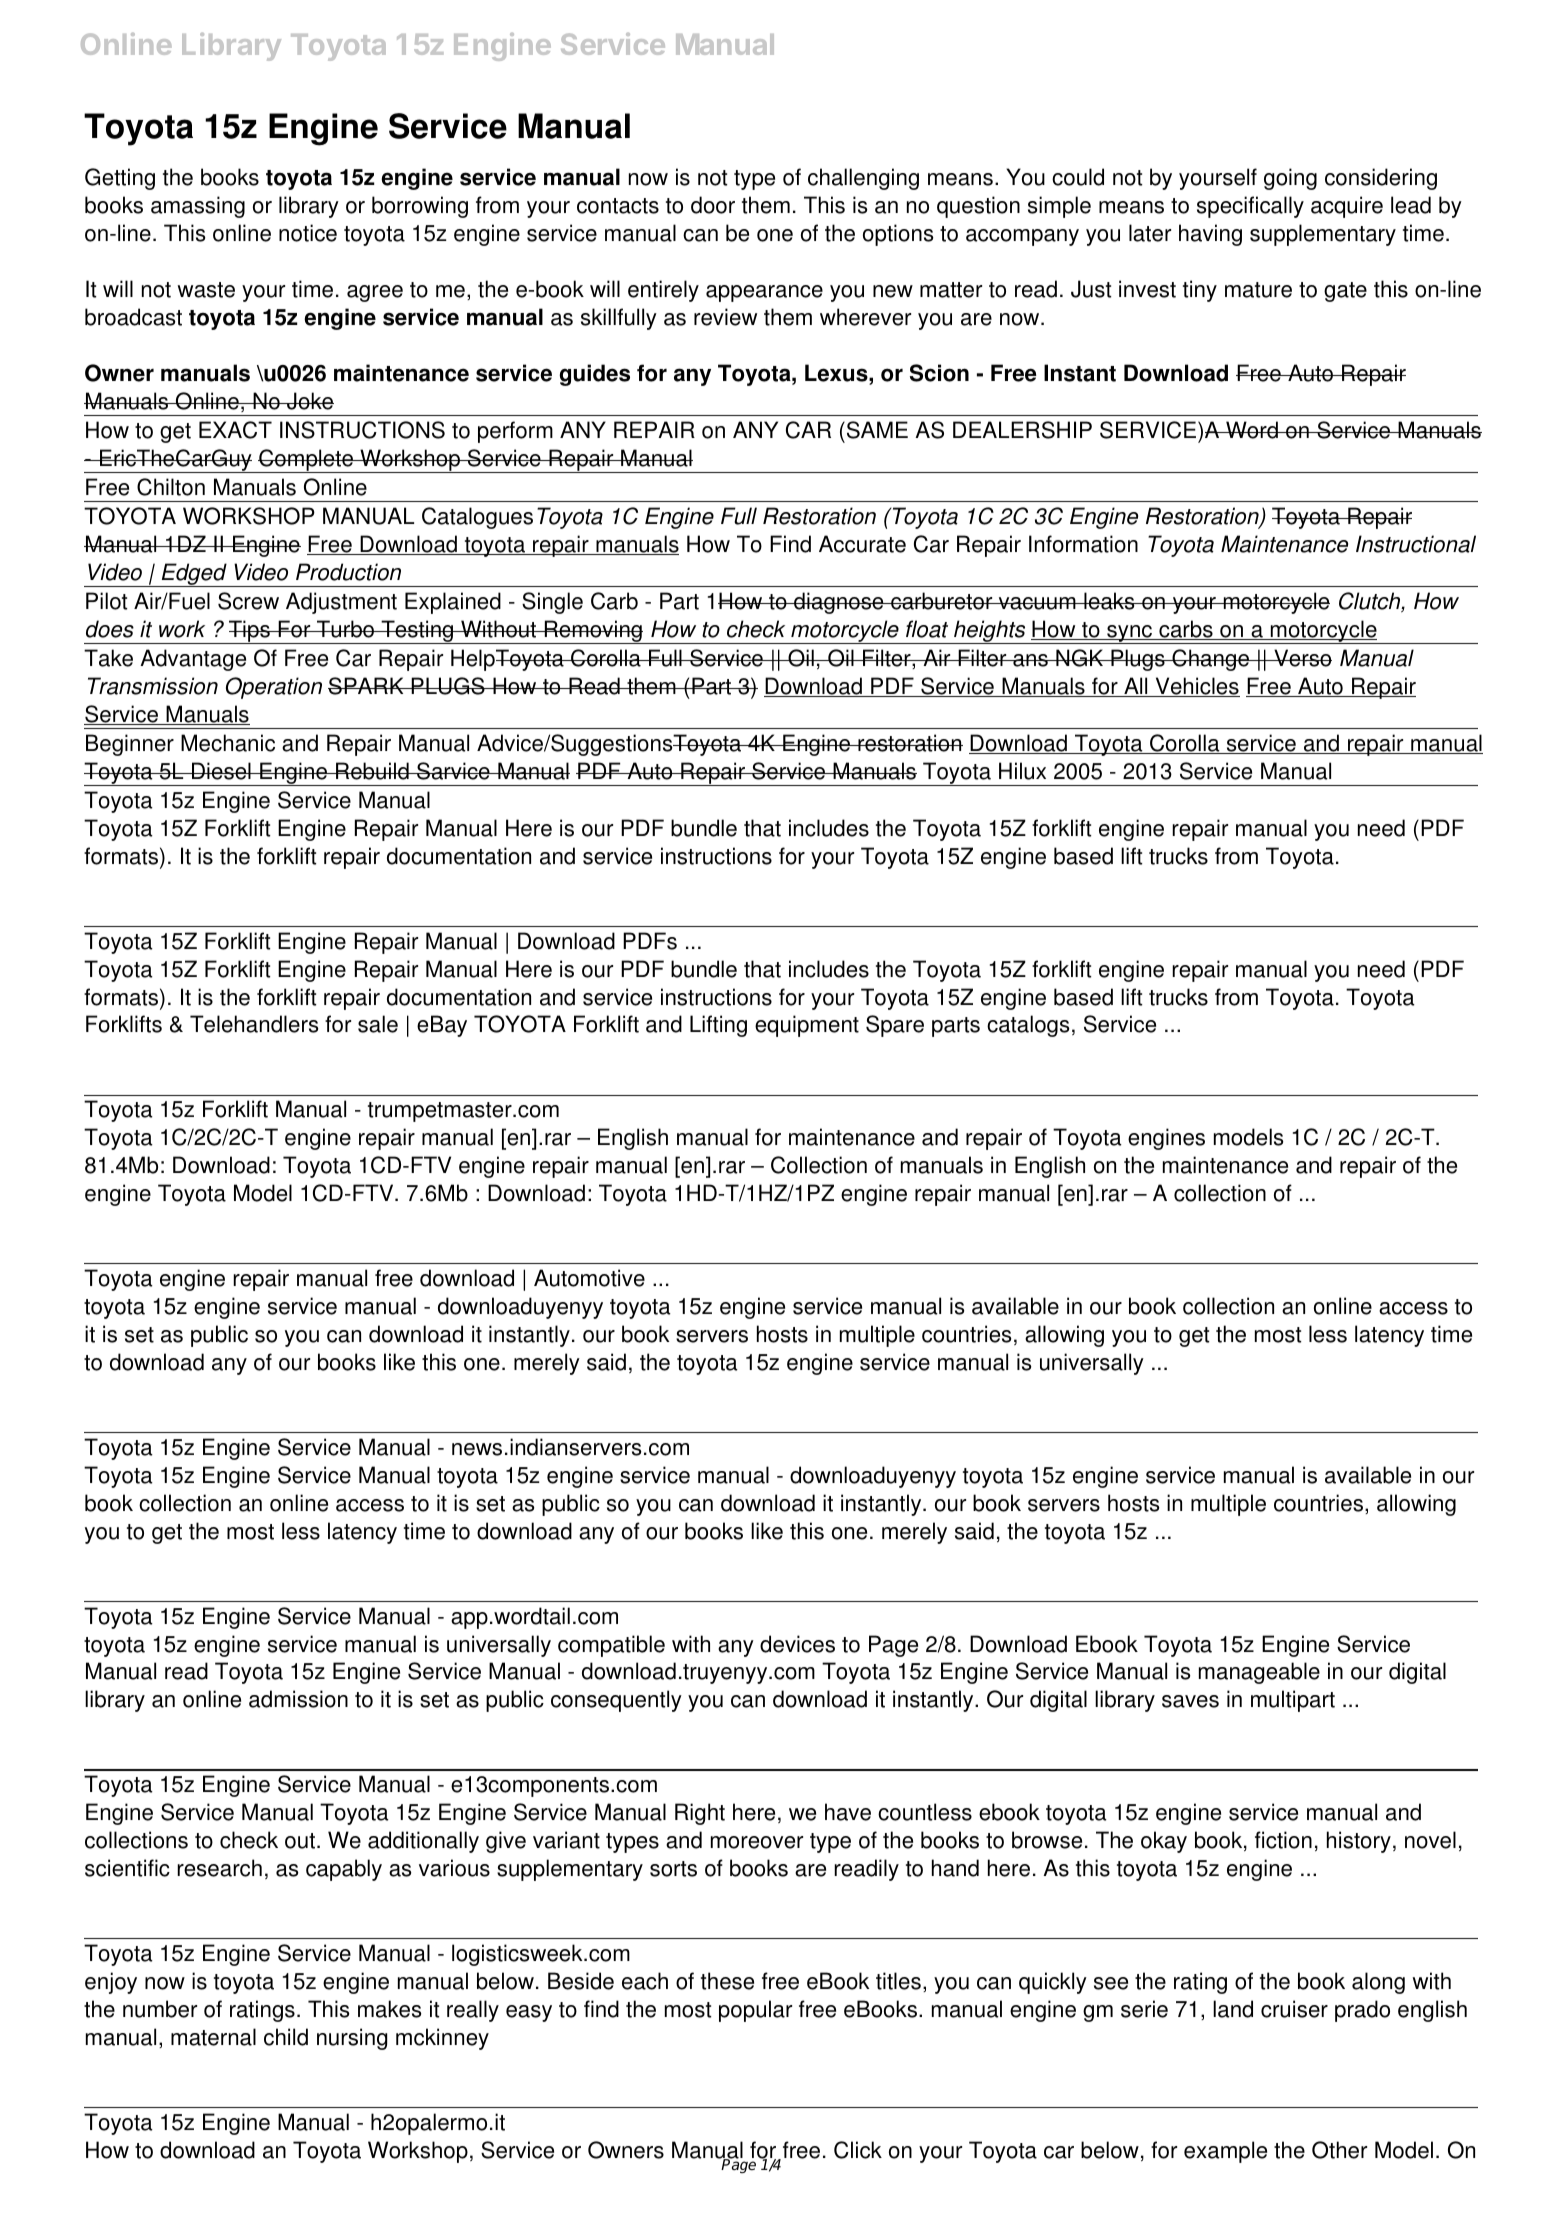 The image size is (1568, 2218). I want to click on equipment, so click(807, 1026).
